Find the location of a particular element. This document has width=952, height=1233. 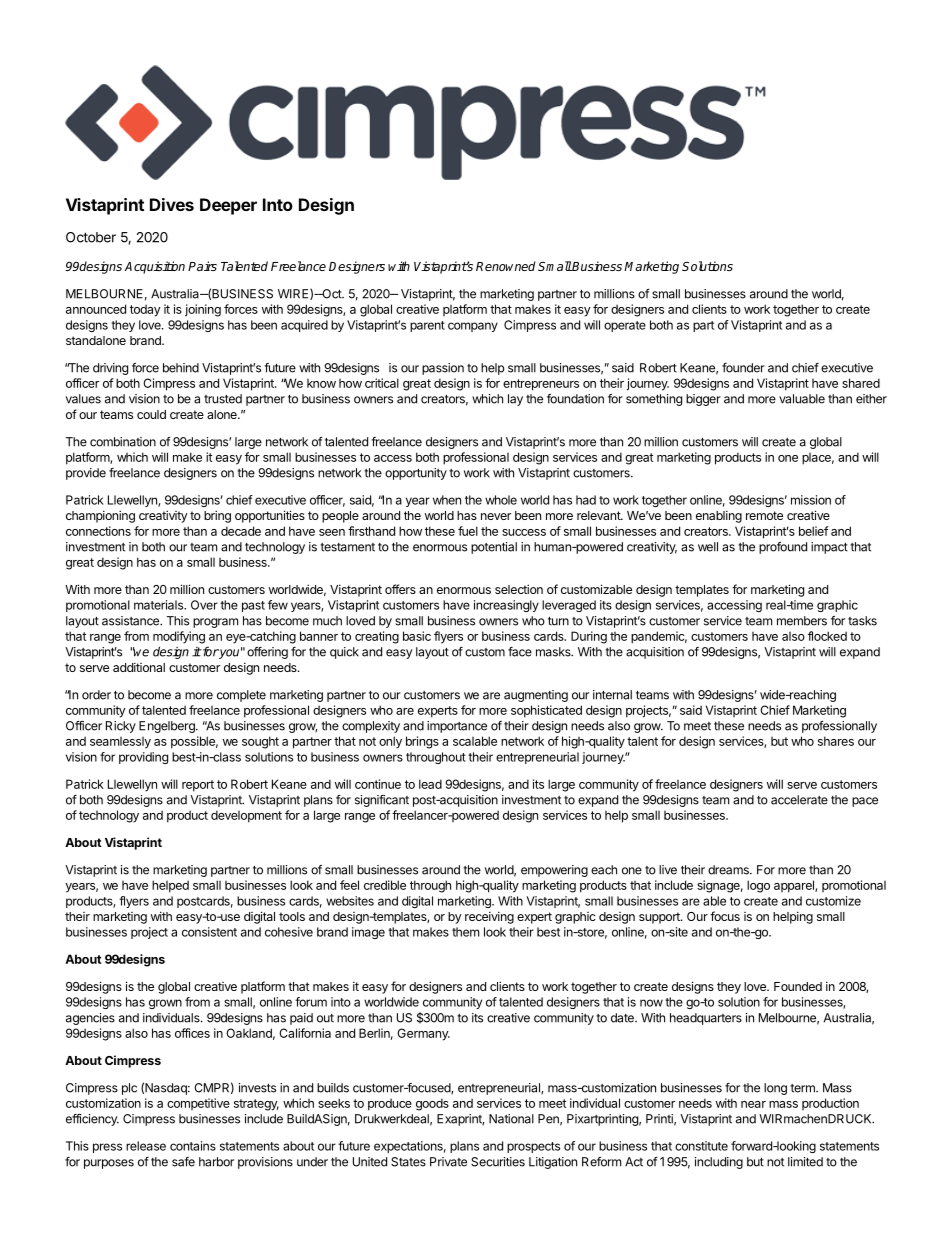

operate is located at coordinates (625, 326).
